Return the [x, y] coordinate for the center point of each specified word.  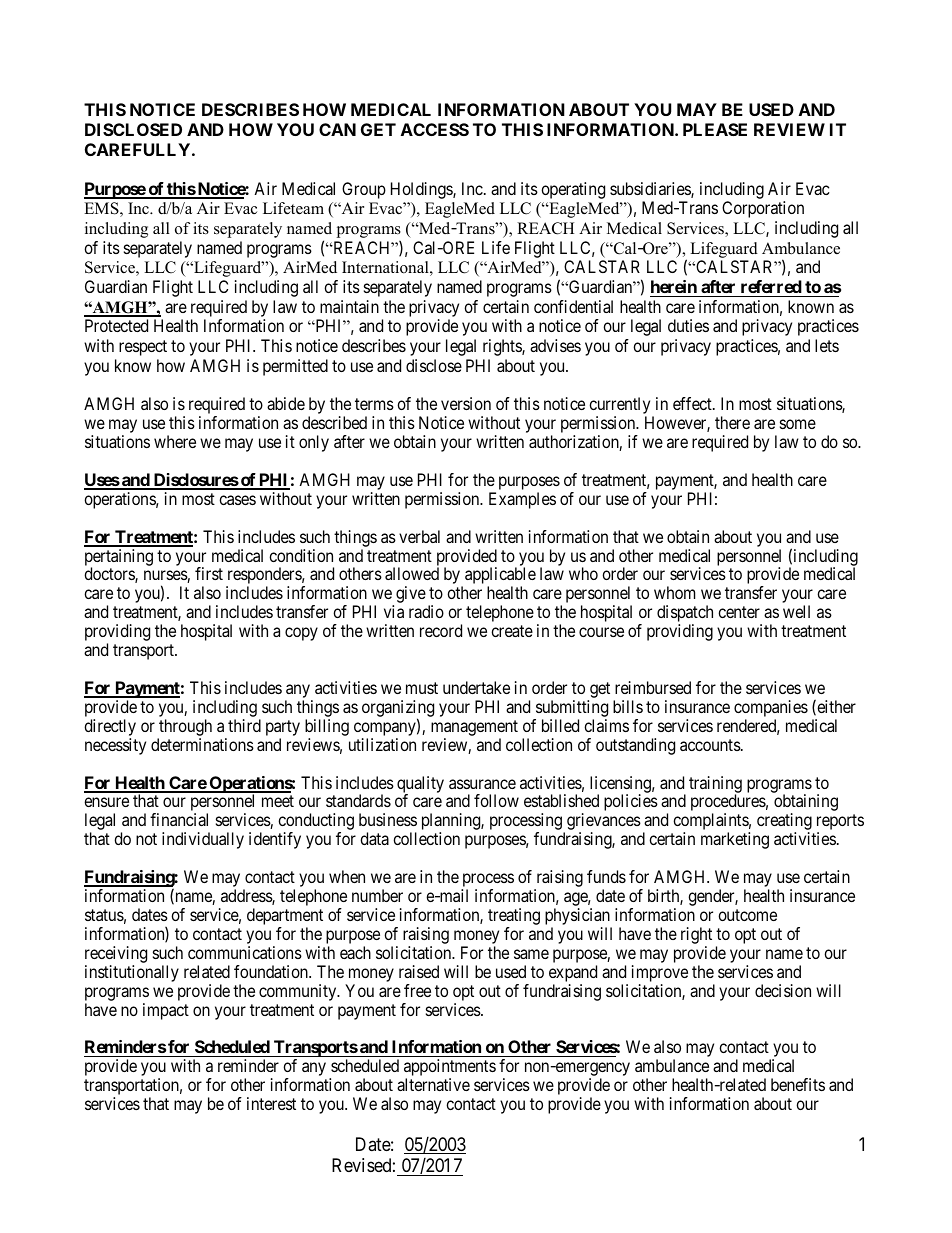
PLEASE [715, 129]
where [175, 441]
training [715, 785]
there [732, 422]
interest [271, 1103]
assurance [482, 784]
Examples [522, 500]
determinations [202, 744]
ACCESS [435, 129]
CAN [337, 129]
